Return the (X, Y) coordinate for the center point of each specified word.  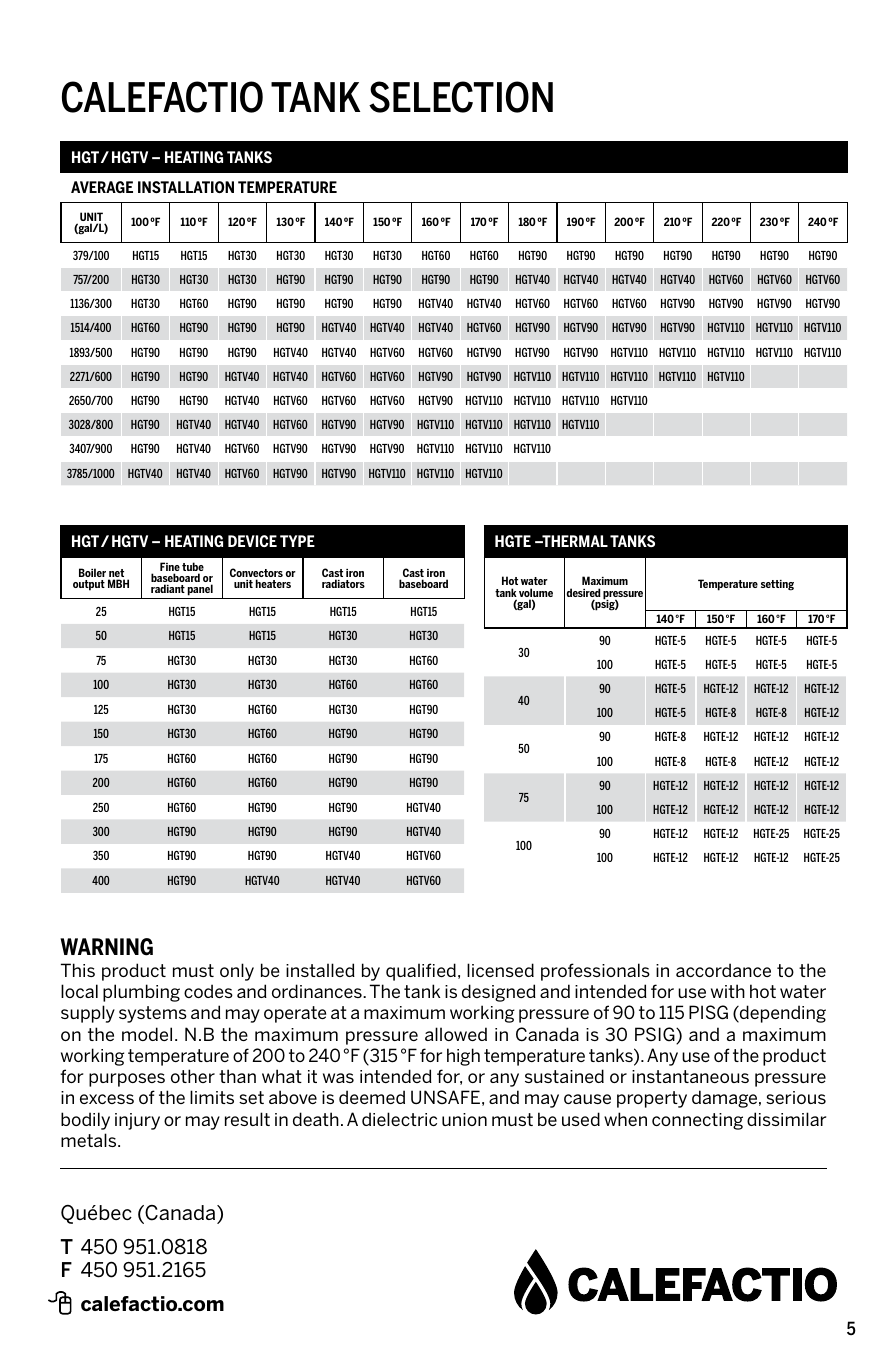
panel (200, 591)
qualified (421, 972)
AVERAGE (102, 187)
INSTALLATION (186, 187)
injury (137, 1121)
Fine (170, 568)
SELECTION (461, 97)
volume (536, 594)
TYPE (297, 541)
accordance (723, 970)
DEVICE (252, 541)
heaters (273, 583)
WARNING (106, 947)
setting (777, 585)
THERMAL (574, 541)
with (728, 991)
